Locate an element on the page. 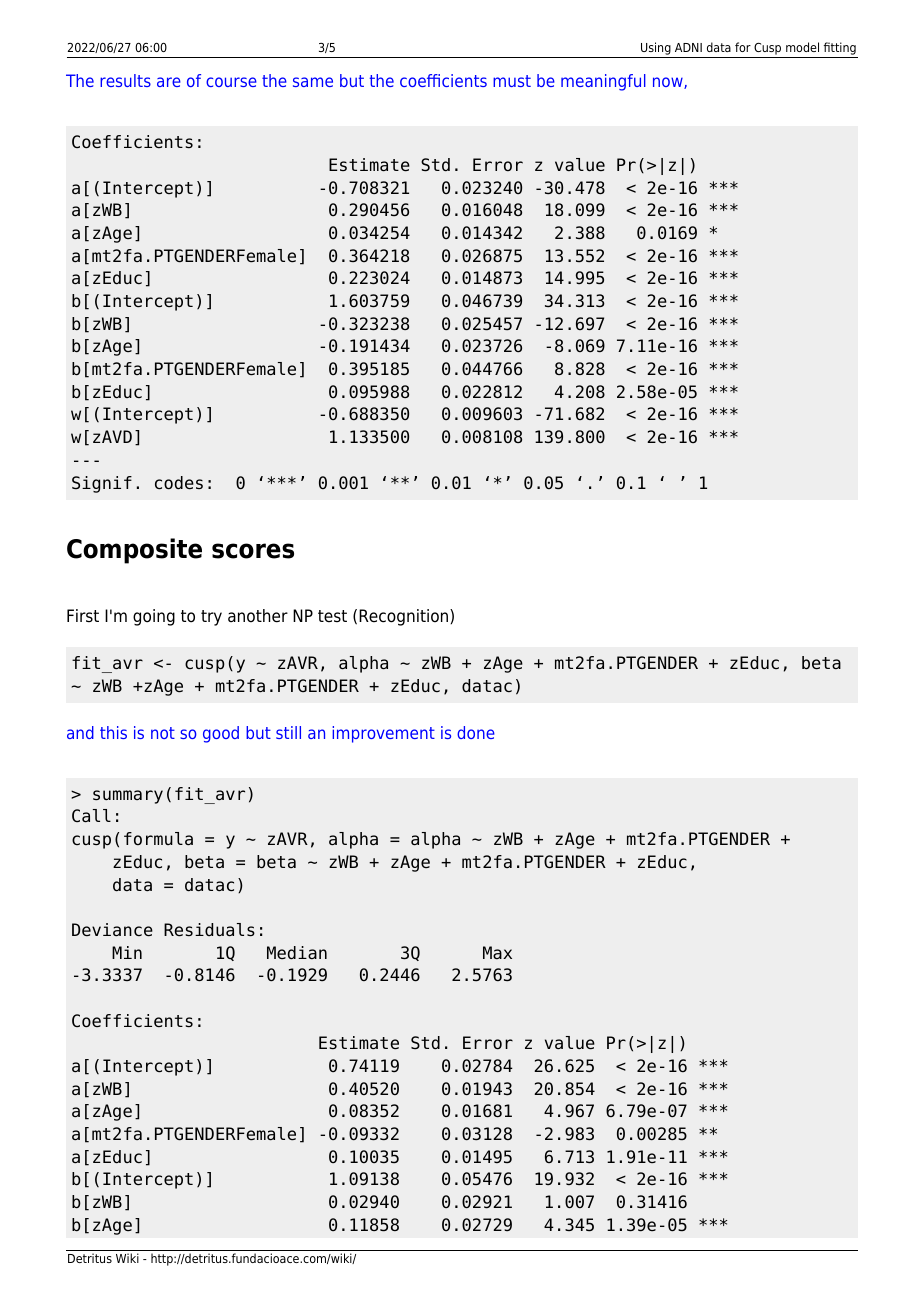 The width and height of the page is (924, 1308). test is located at coordinates (332, 616).
